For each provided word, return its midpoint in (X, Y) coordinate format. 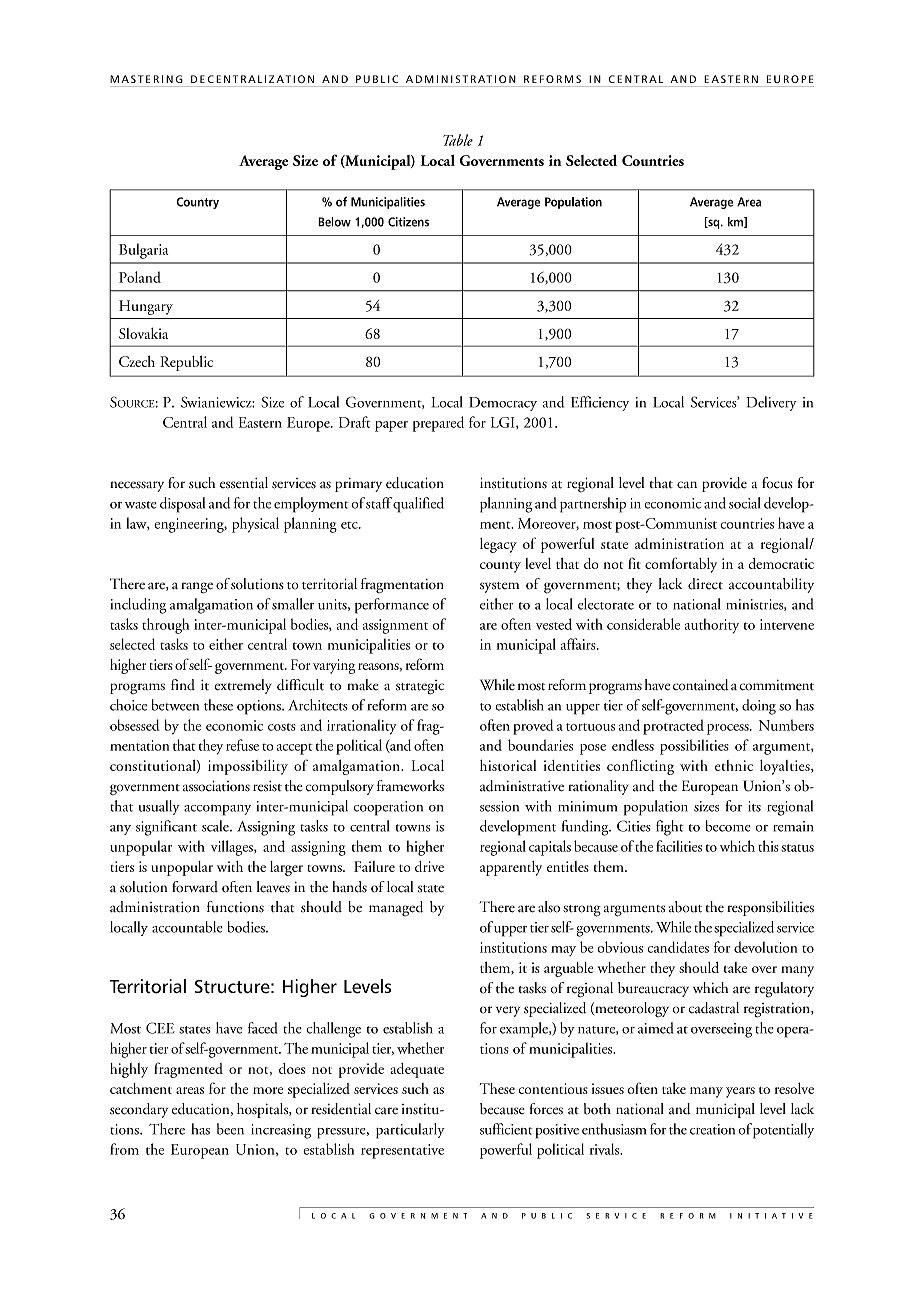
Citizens (408, 222)
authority (712, 626)
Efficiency (600, 403)
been (230, 1129)
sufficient (506, 1129)
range (197, 588)
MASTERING (146, 79)
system (499, 587)
